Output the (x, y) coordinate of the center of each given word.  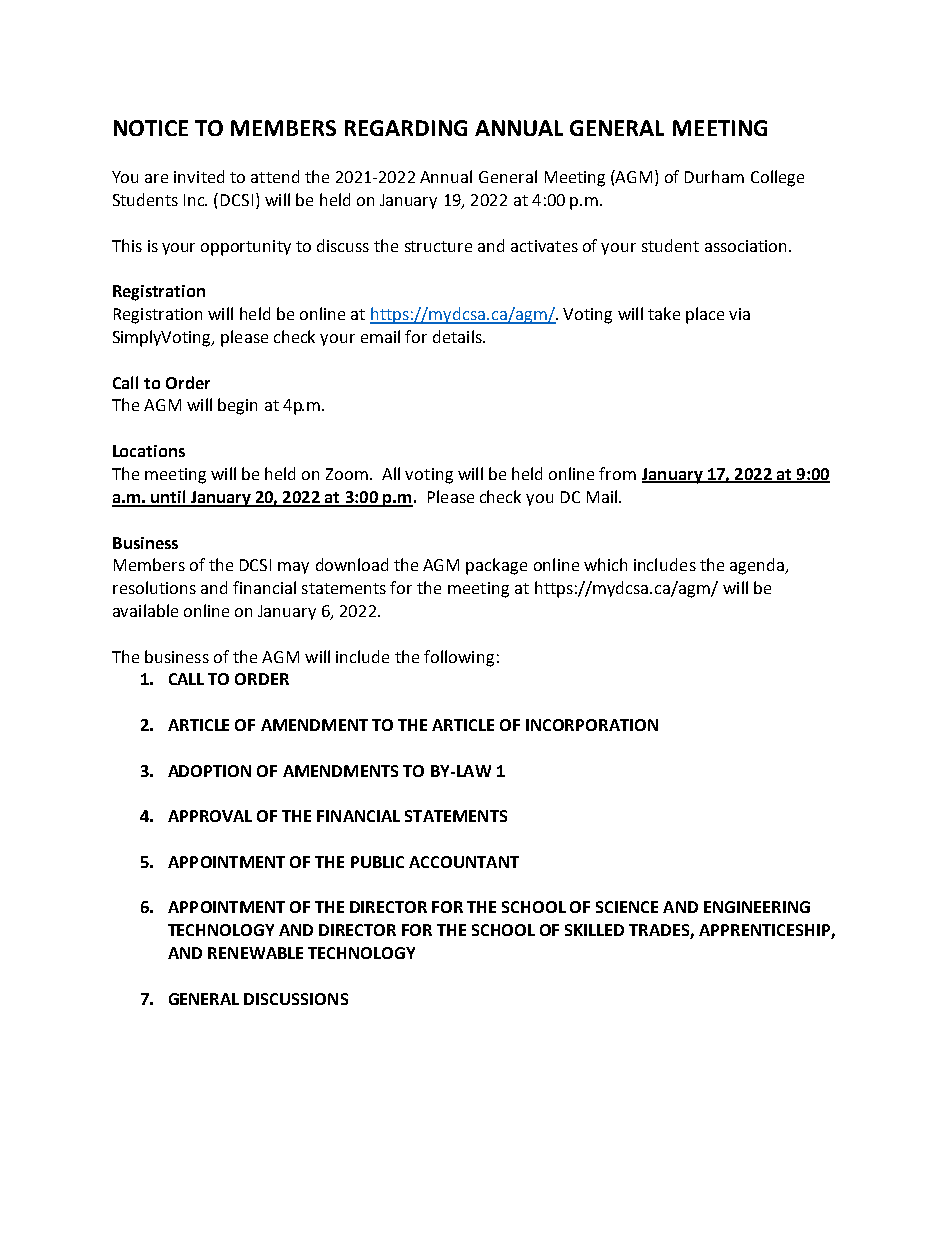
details (458, 336)
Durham (714, 176)
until (168, 498)
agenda (758, 566)
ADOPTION (209, 771)
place (705, 315)
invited (199, 176)
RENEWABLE (255, 953)
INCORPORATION (592, 725)
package (496, 566)
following (459, 658)
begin (237, 406)
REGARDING (406, 128)
